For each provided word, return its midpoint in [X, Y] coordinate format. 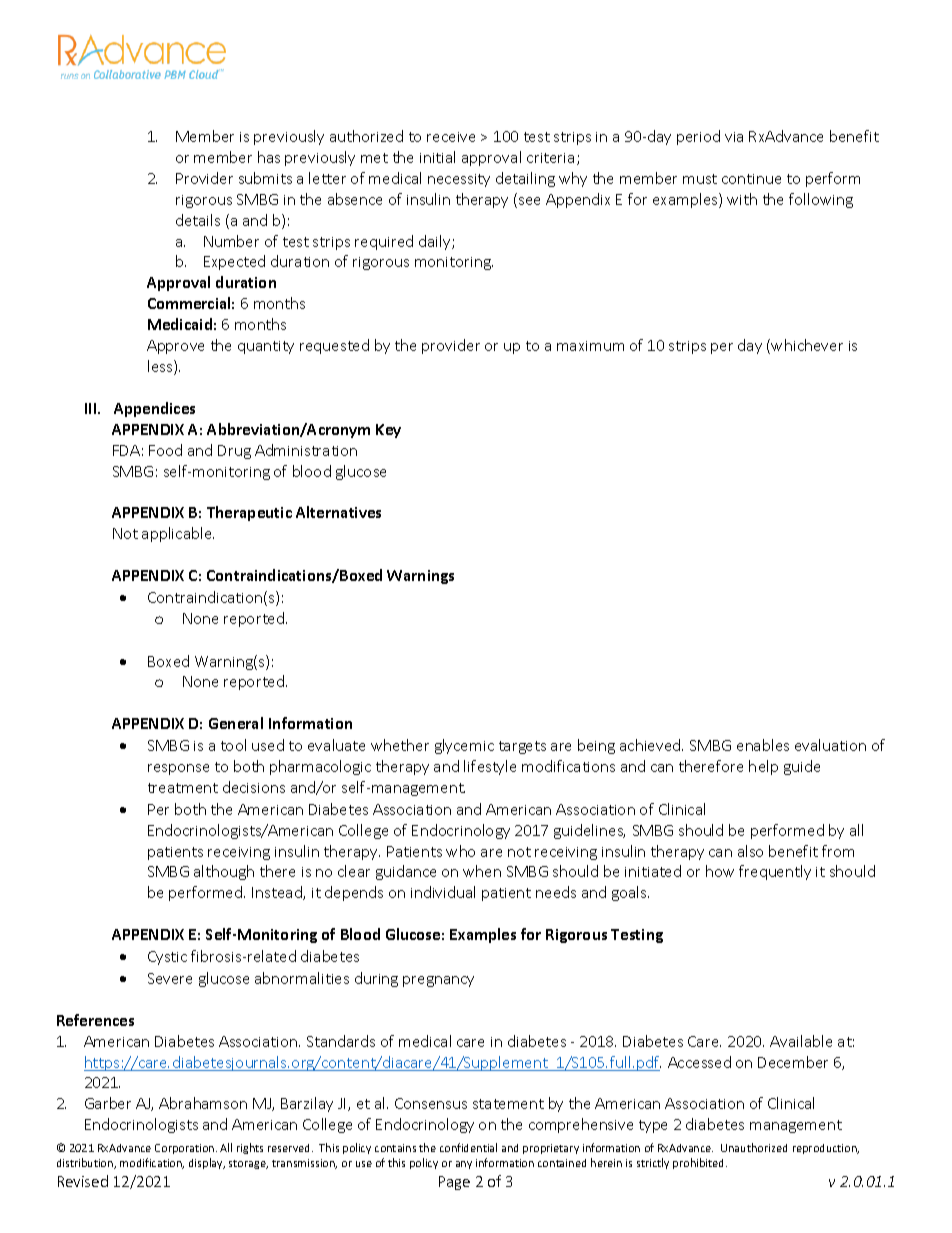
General [236, 723]
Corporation [184, 1149]
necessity [459, 180]
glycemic [464, 746]
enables [763, 745]
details [198, 220]
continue [751, 179]
